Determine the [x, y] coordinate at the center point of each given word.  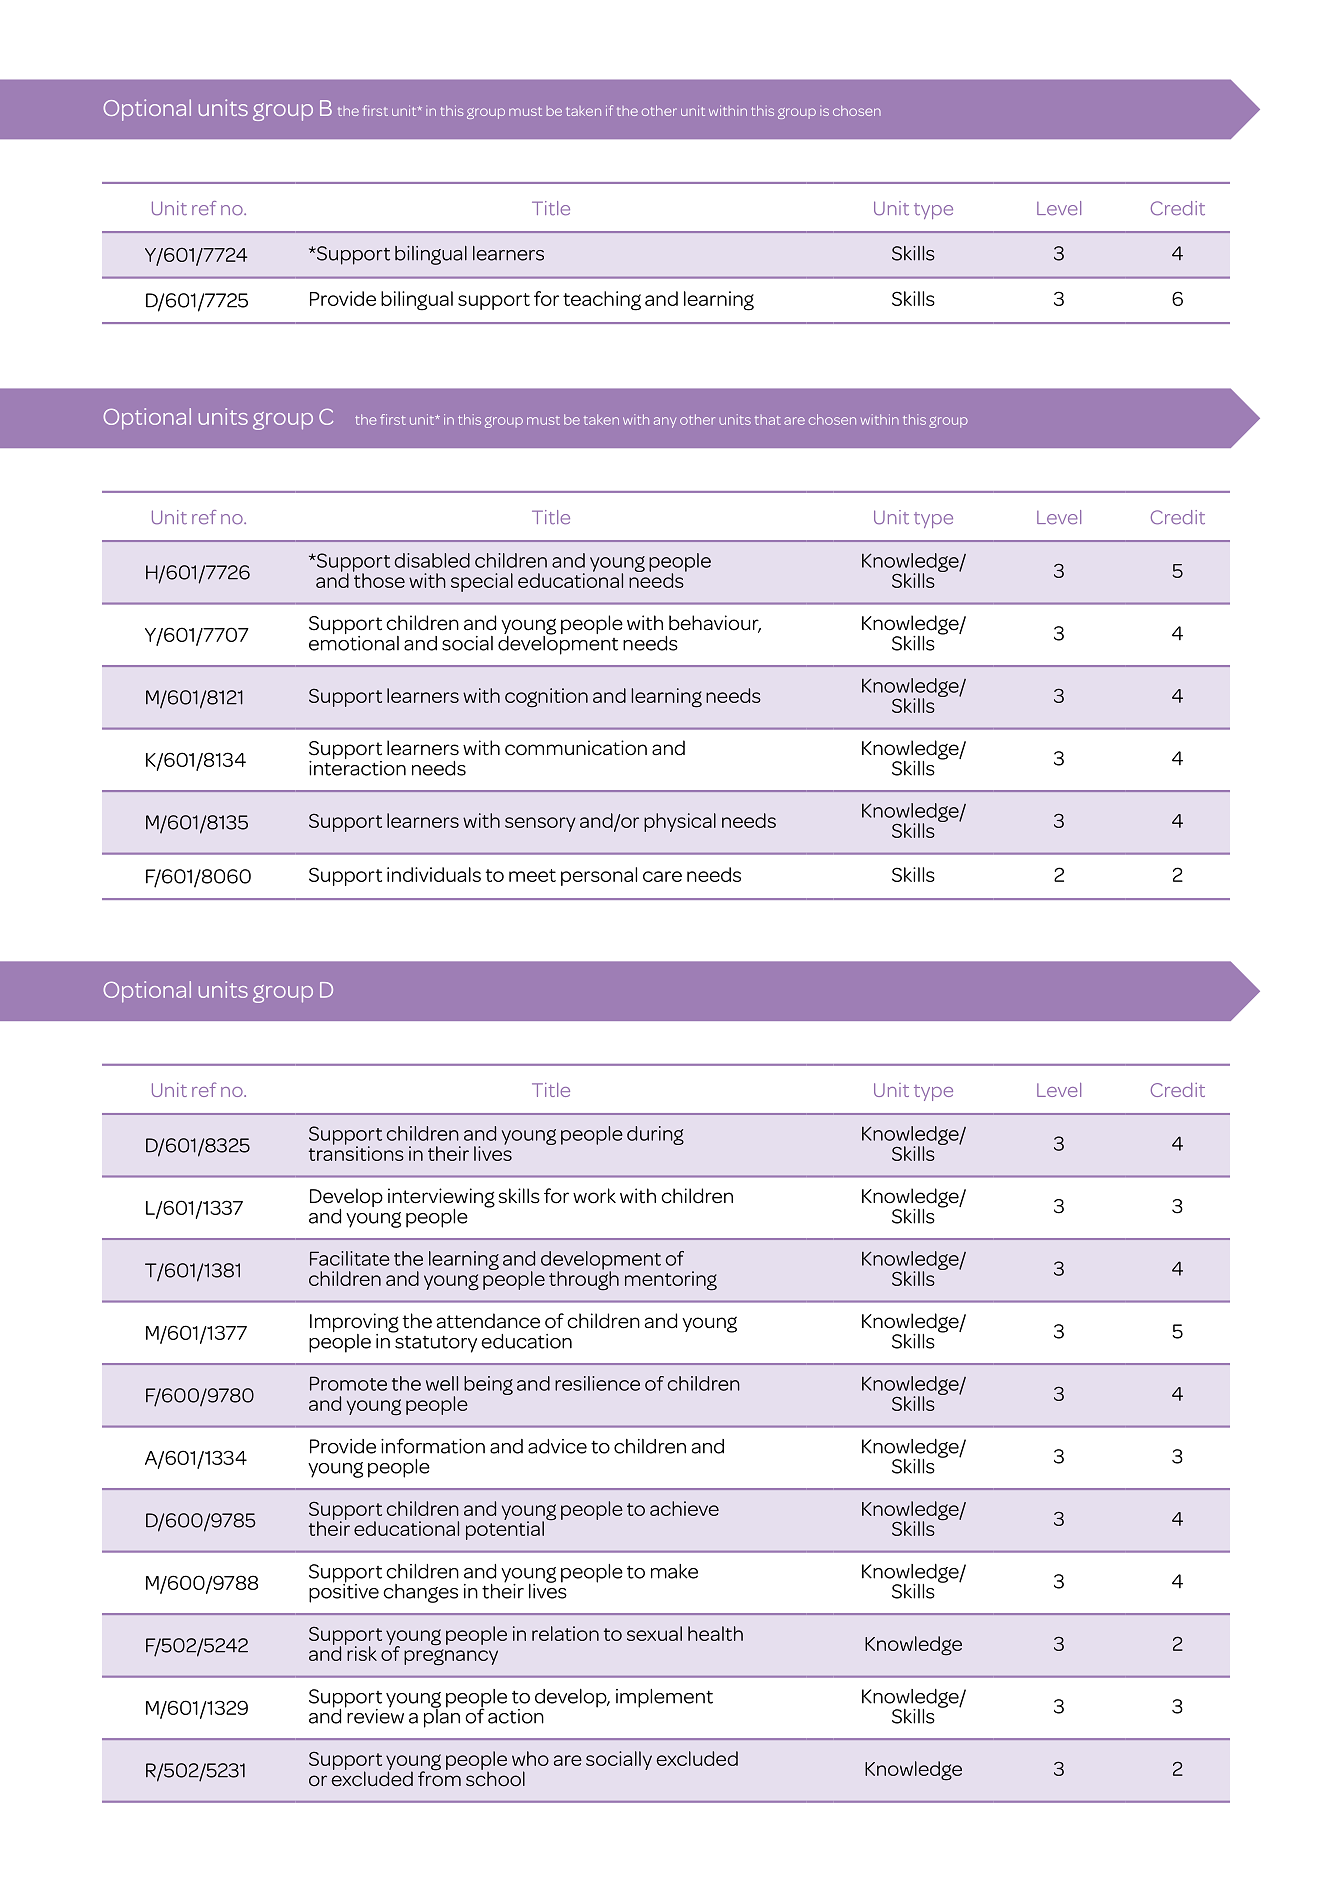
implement [664, 1698]
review [374, 1715]
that [768, 420]
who [530, 1758]
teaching [602, 301]
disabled [432, 560]
